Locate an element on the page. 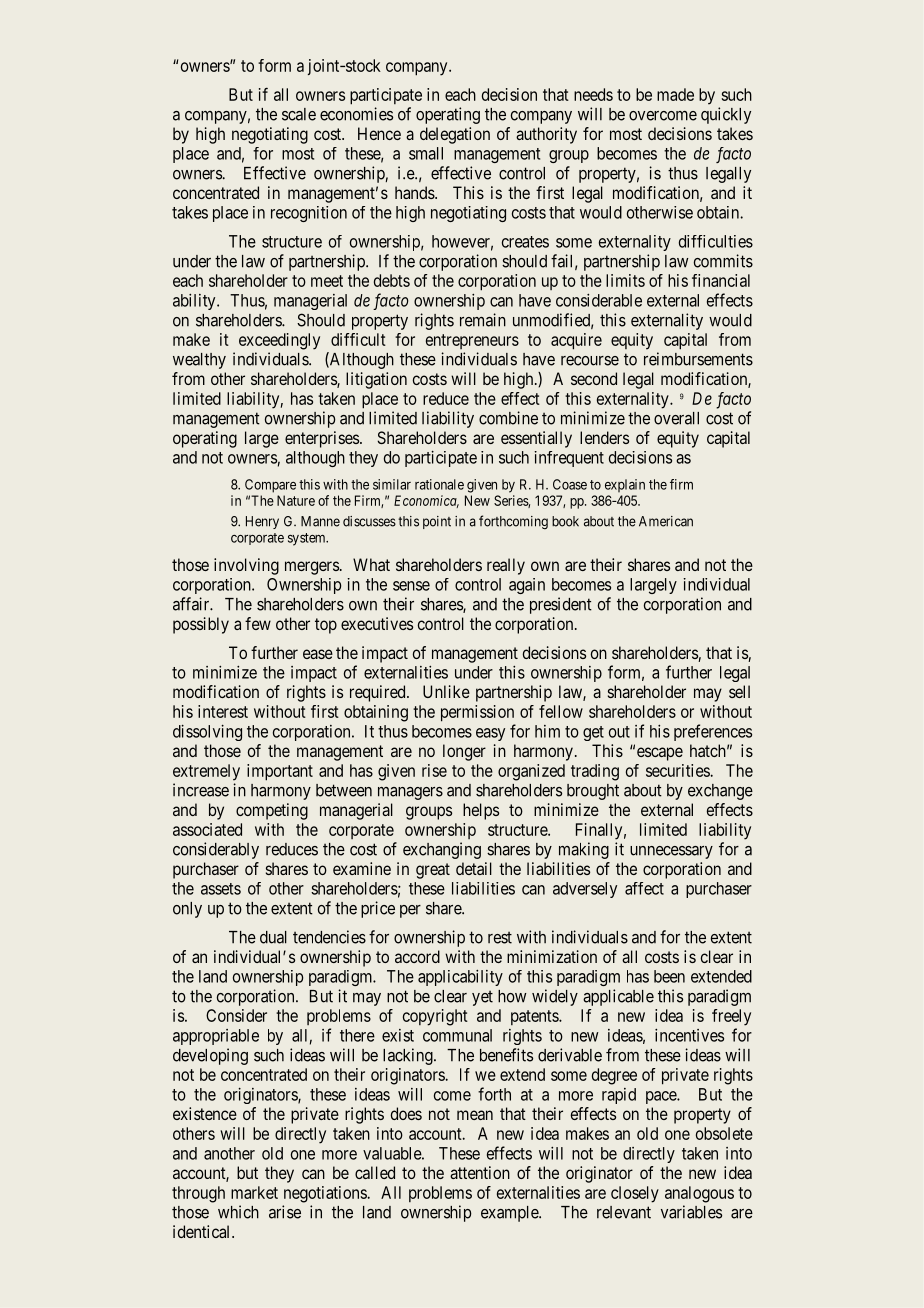 The image size is (924, 1308). market is located at coordinates (254, 1192).
